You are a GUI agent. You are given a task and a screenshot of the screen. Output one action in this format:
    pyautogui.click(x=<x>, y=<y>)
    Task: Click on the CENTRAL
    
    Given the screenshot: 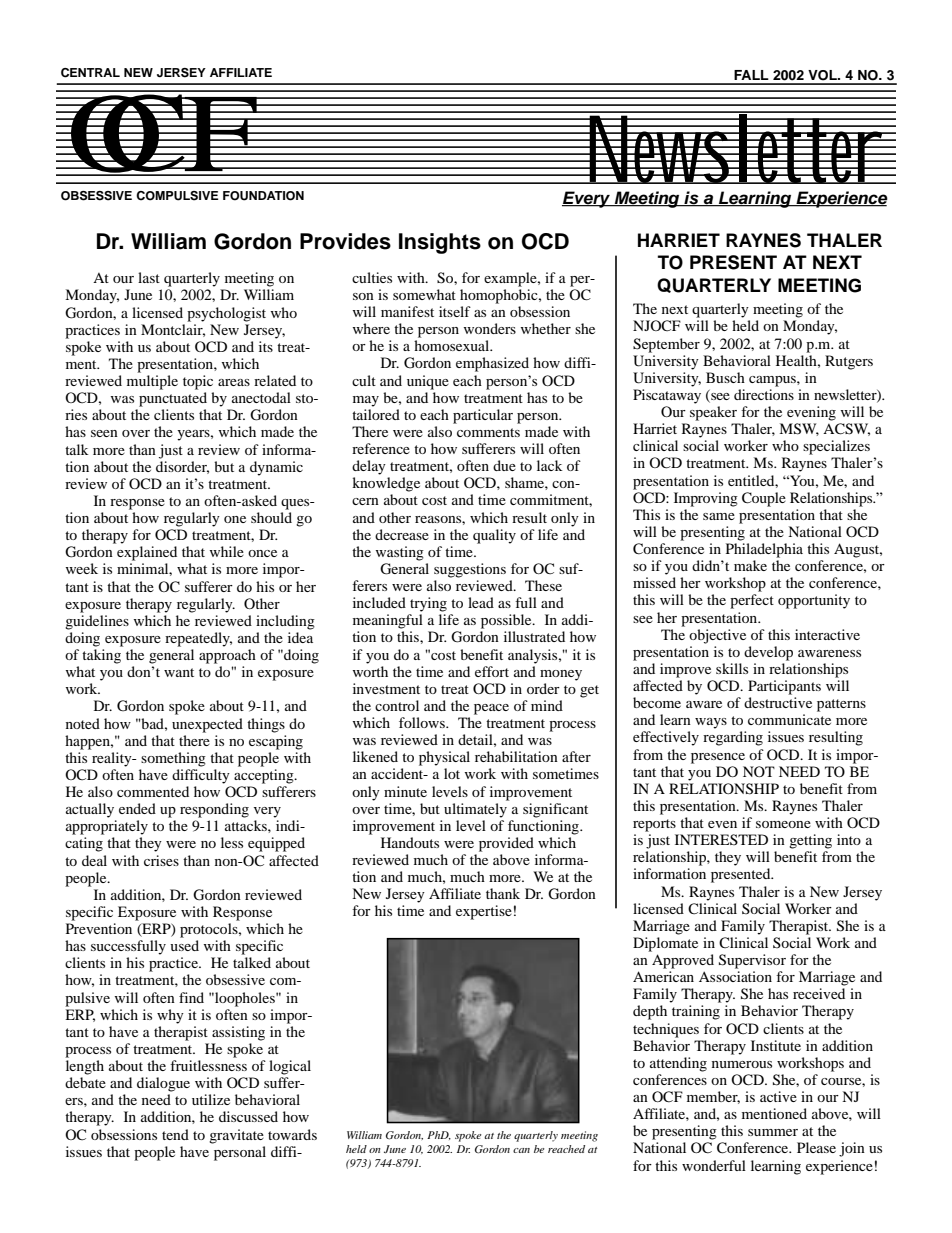 What is the action you would take?
    pyautogui.click(x=90, y=73)
